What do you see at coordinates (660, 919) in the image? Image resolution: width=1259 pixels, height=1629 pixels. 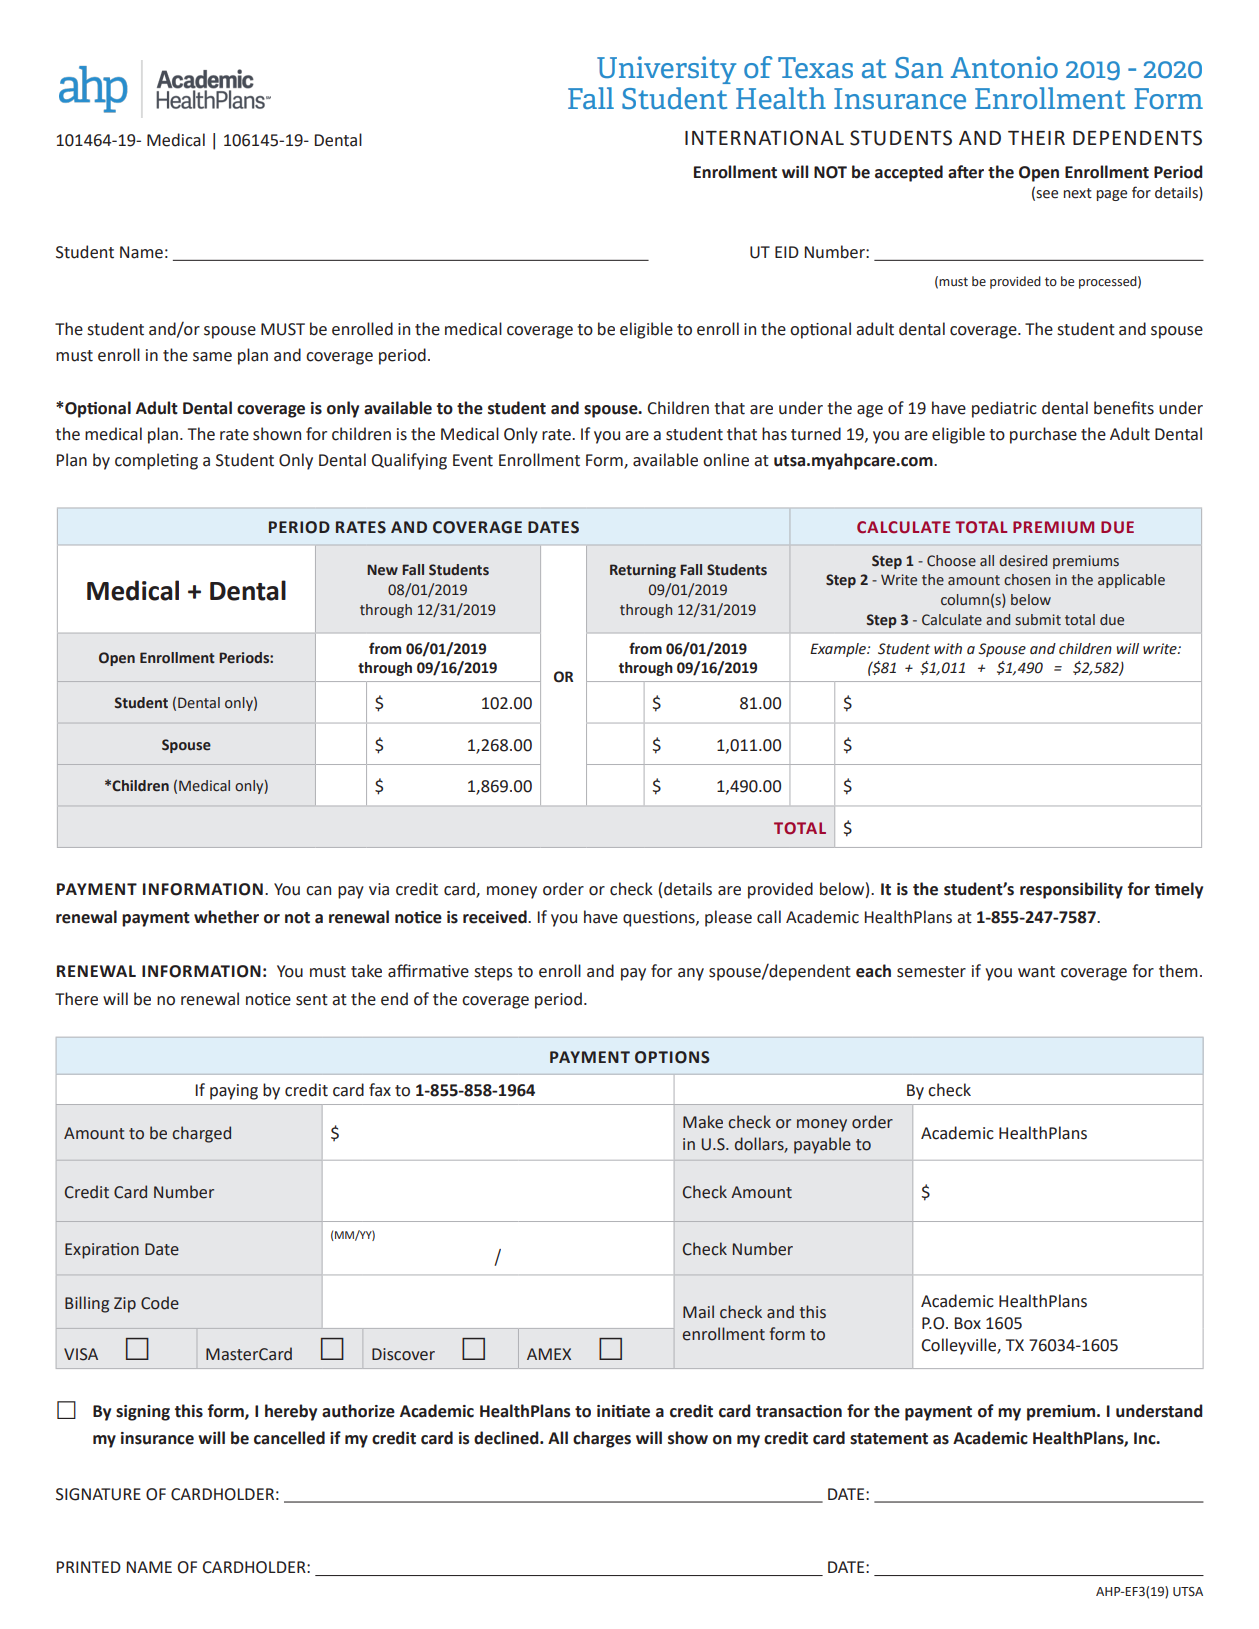 I see `questions` at bounding box center [660, 919].
